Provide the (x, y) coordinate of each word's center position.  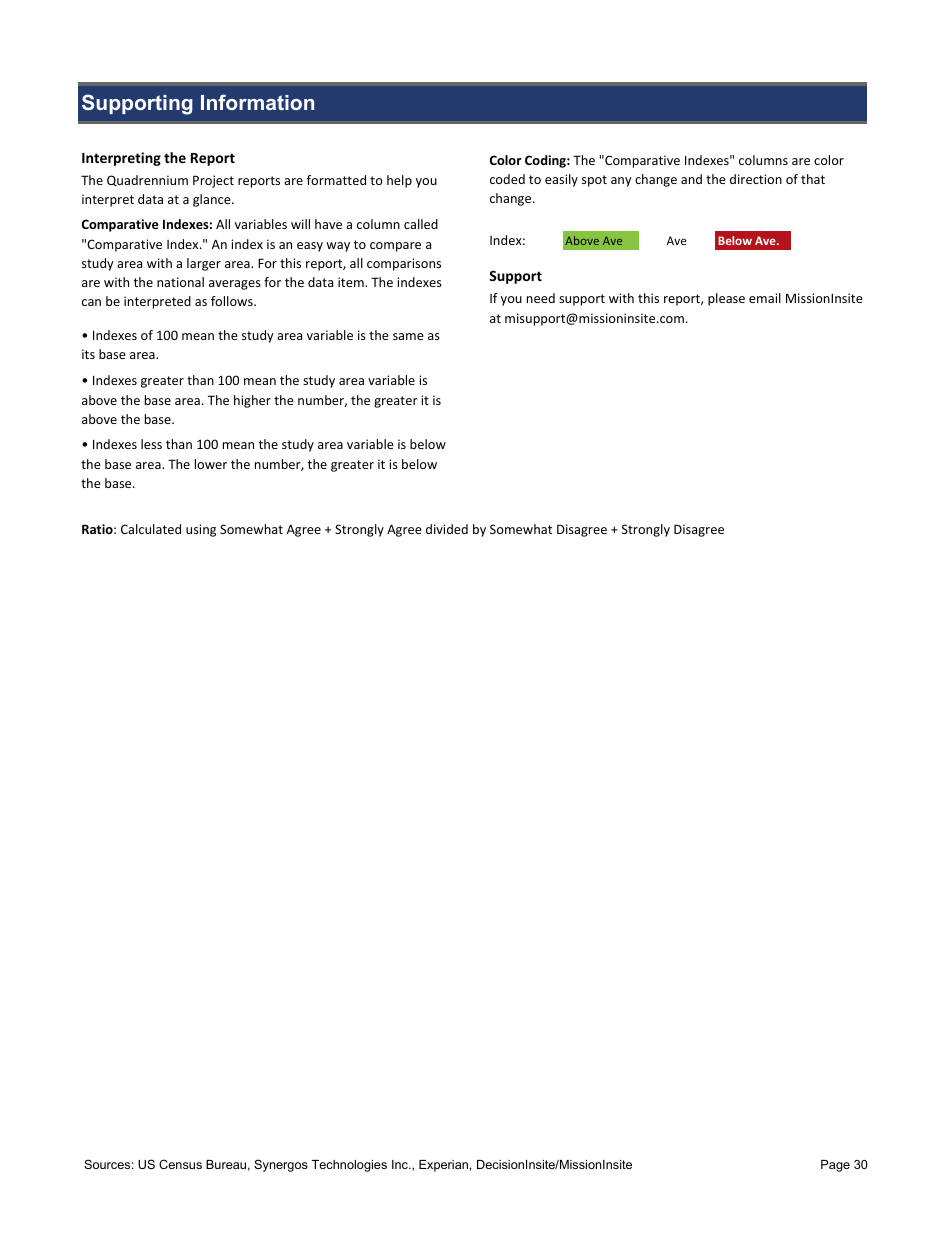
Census (180, 1164)
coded (507, 179)
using (201, 530)
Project (213, 181)
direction (756, 179)
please (726, 299)
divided (447, 529)
